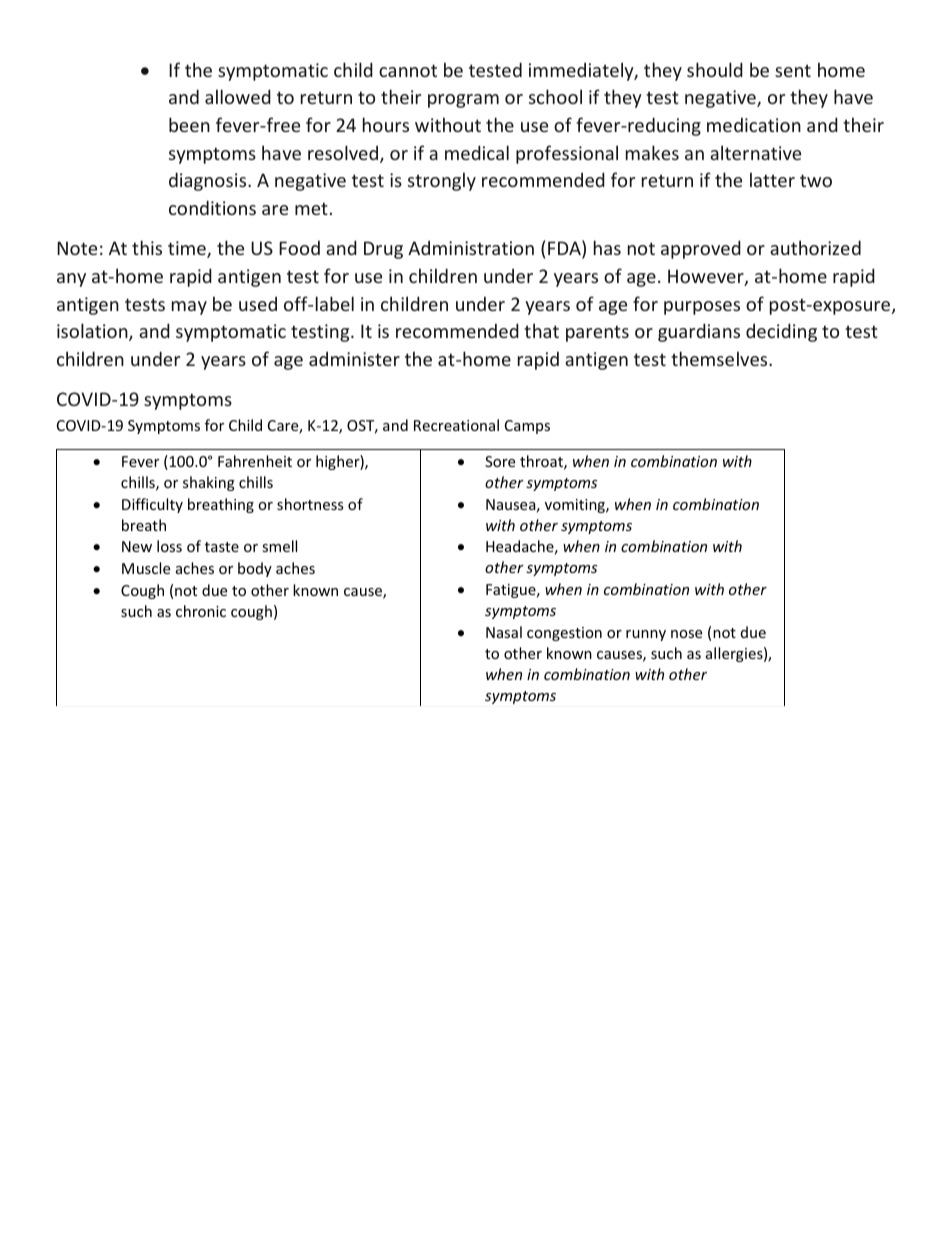 The width and height of the page is (952, 1233). I want to click on chronic, so click(201, 611).
